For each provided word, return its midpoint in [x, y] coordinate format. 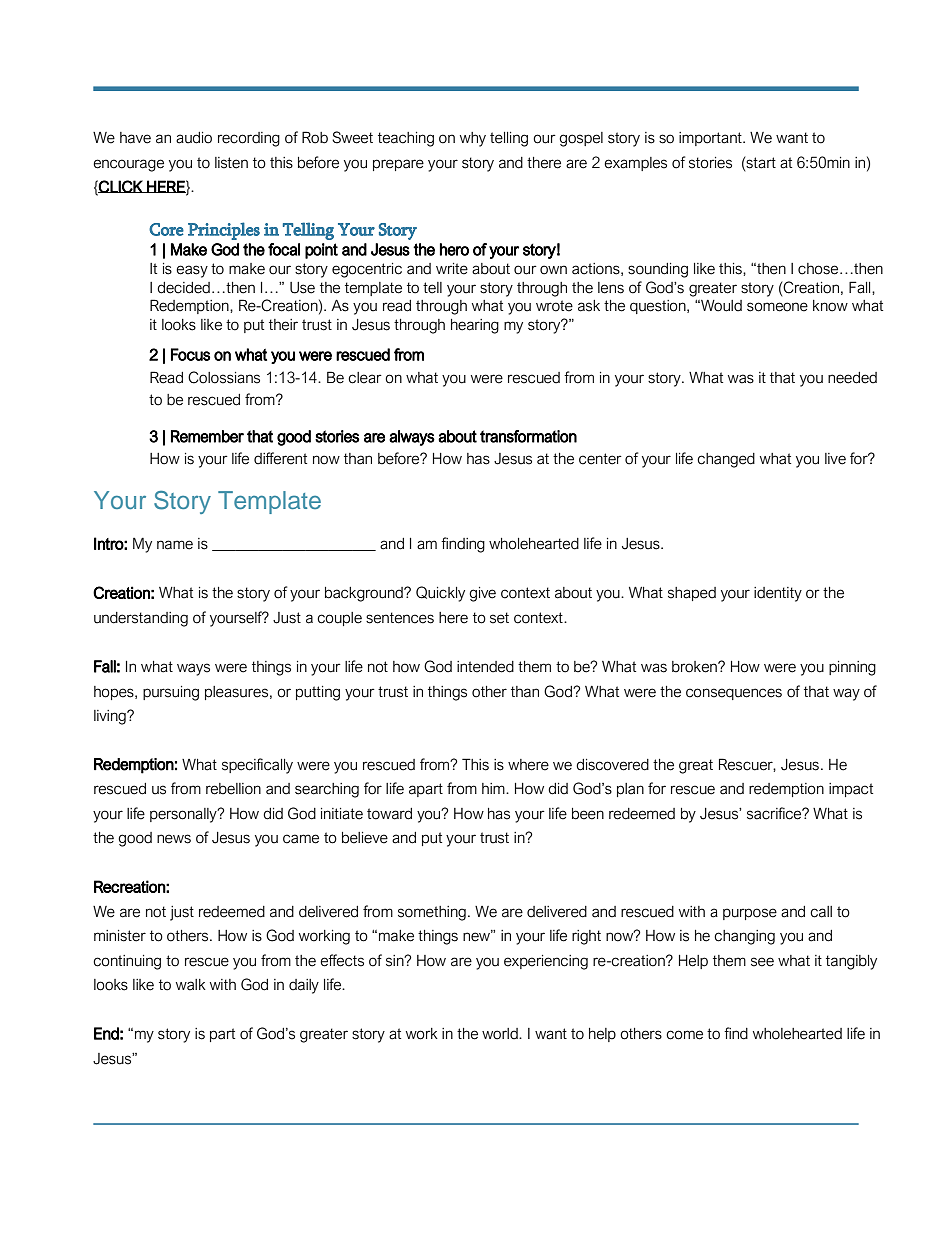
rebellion [233, 789]
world [501, 1034]
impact [851, 790]
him [494, 788]
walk [191, 985]
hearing [475, 326]
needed [852, 378]
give [482, 594]
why [473, 139]
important [711, 139]
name [175, 545]
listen [231, 163]
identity [778, 594]
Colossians [224, 377]
